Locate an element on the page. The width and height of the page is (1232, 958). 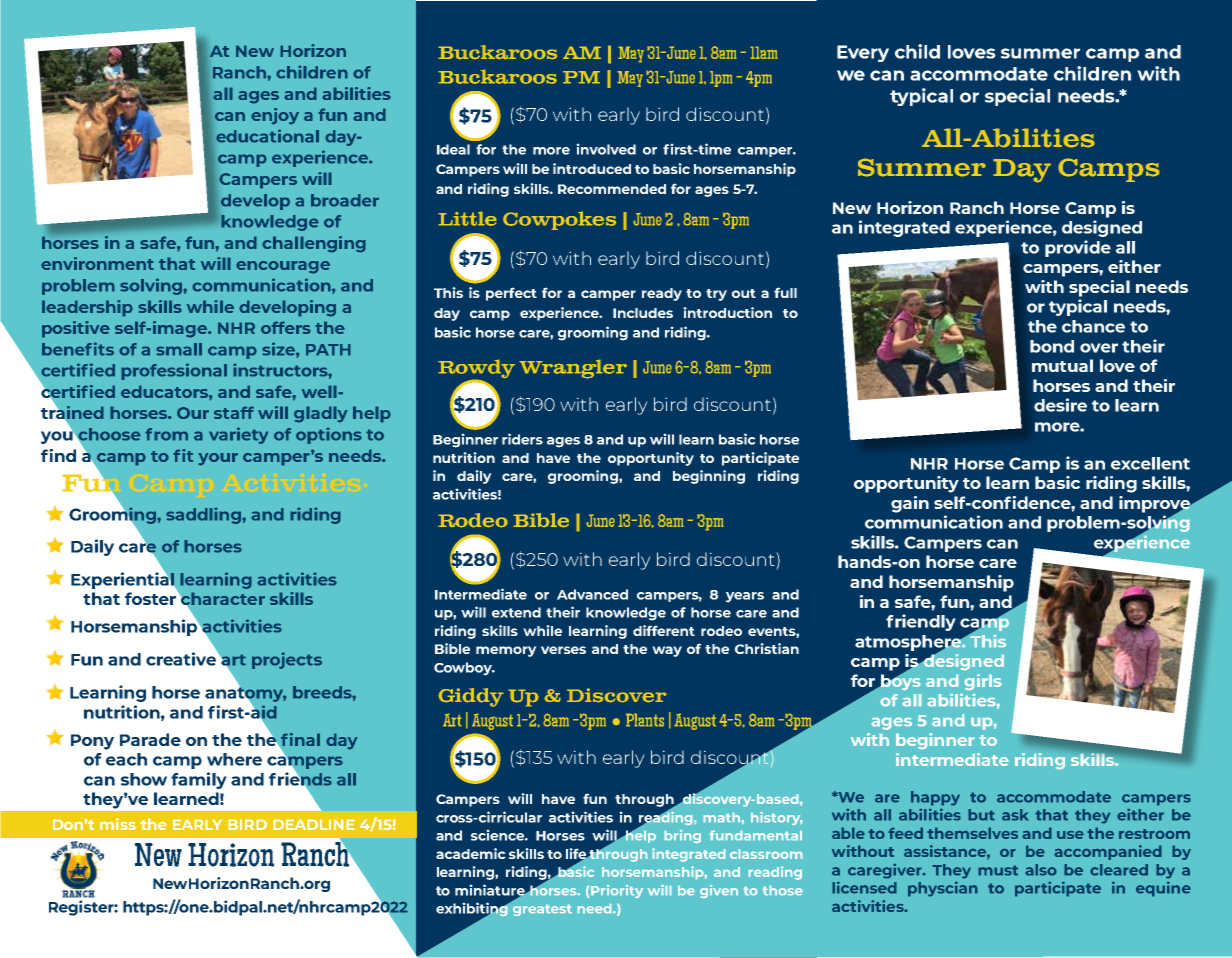
miss is located at coordinates (118, 824).
